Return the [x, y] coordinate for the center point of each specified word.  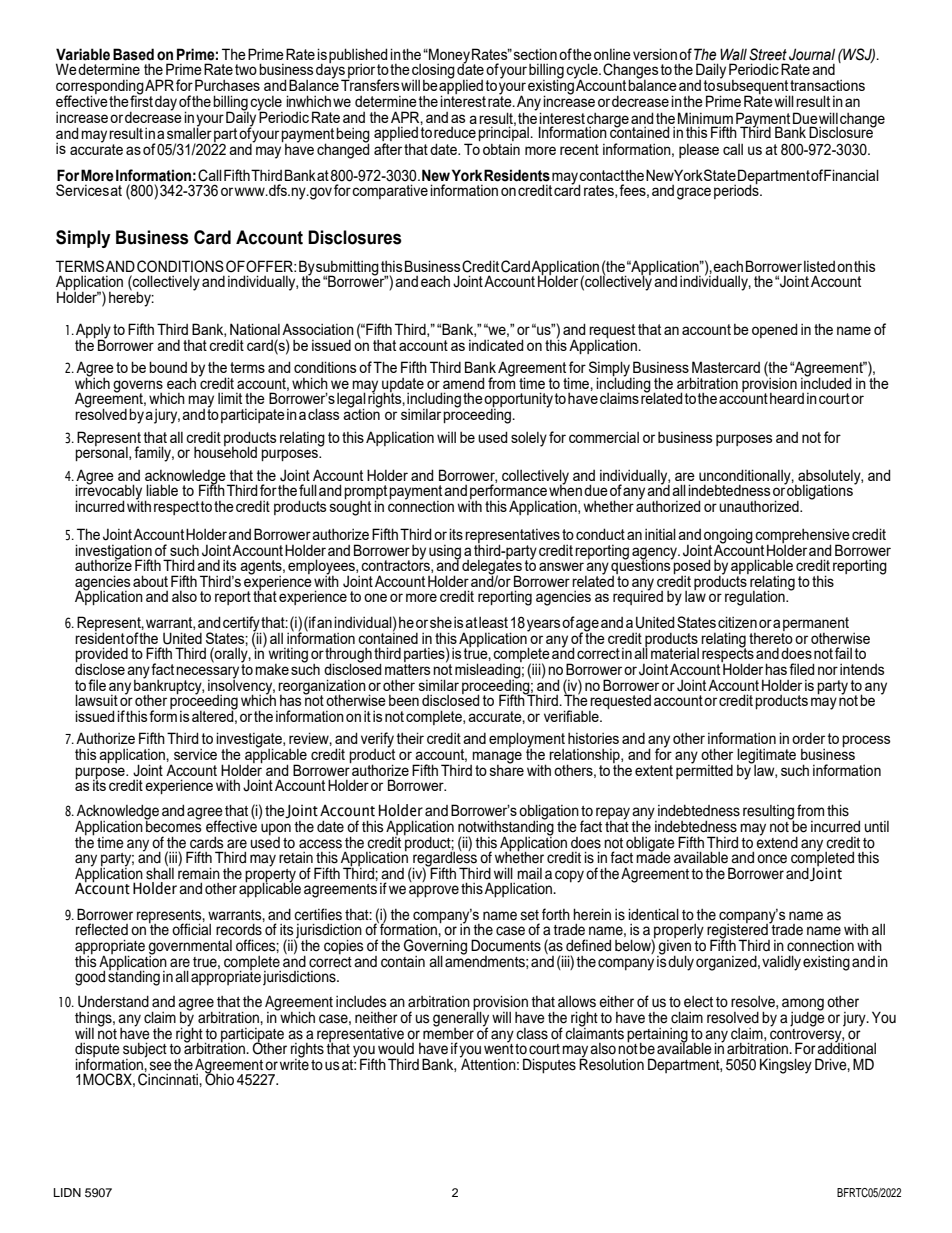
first [141, 100]
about [150, 581]
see [161, 1066]
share [507, 769]
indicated [496, 345]
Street [768, 54]
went [499, 1048]
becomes [173, 825]
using [445, 553]
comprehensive [802, 536]
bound [168, 367]
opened [775, 330]
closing [433, 72]
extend [777, 841]
